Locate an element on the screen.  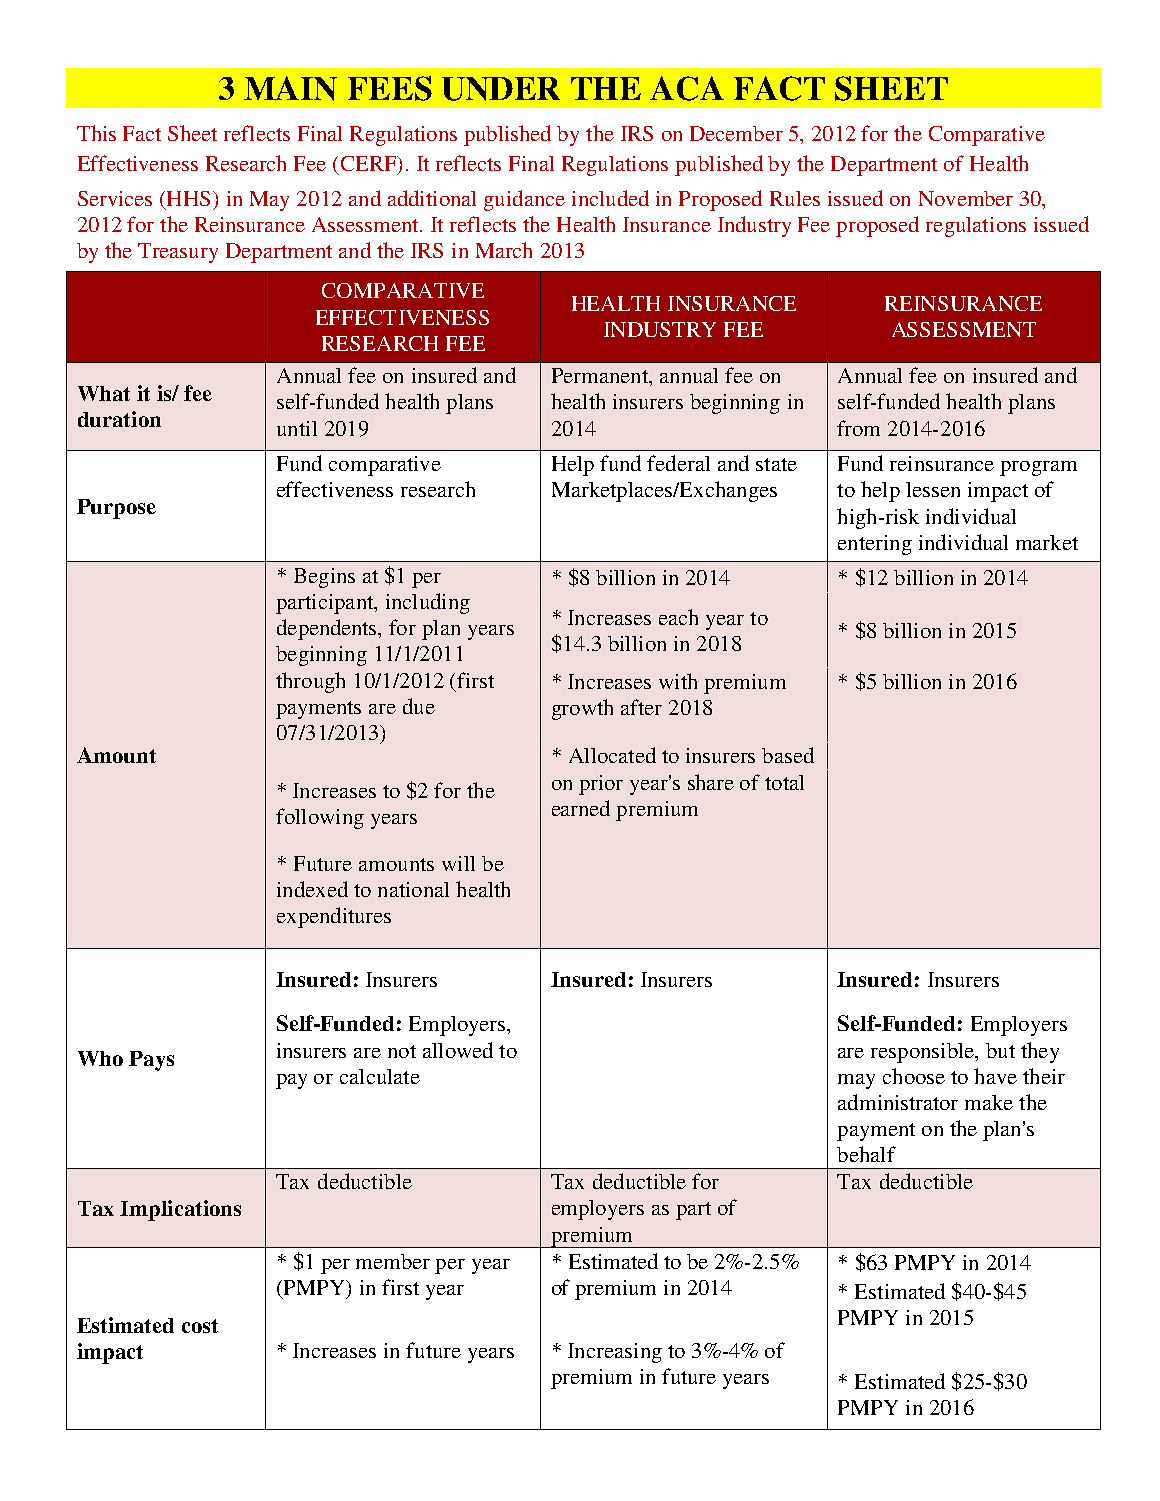
indexed is located at coordinates (312, 889).
